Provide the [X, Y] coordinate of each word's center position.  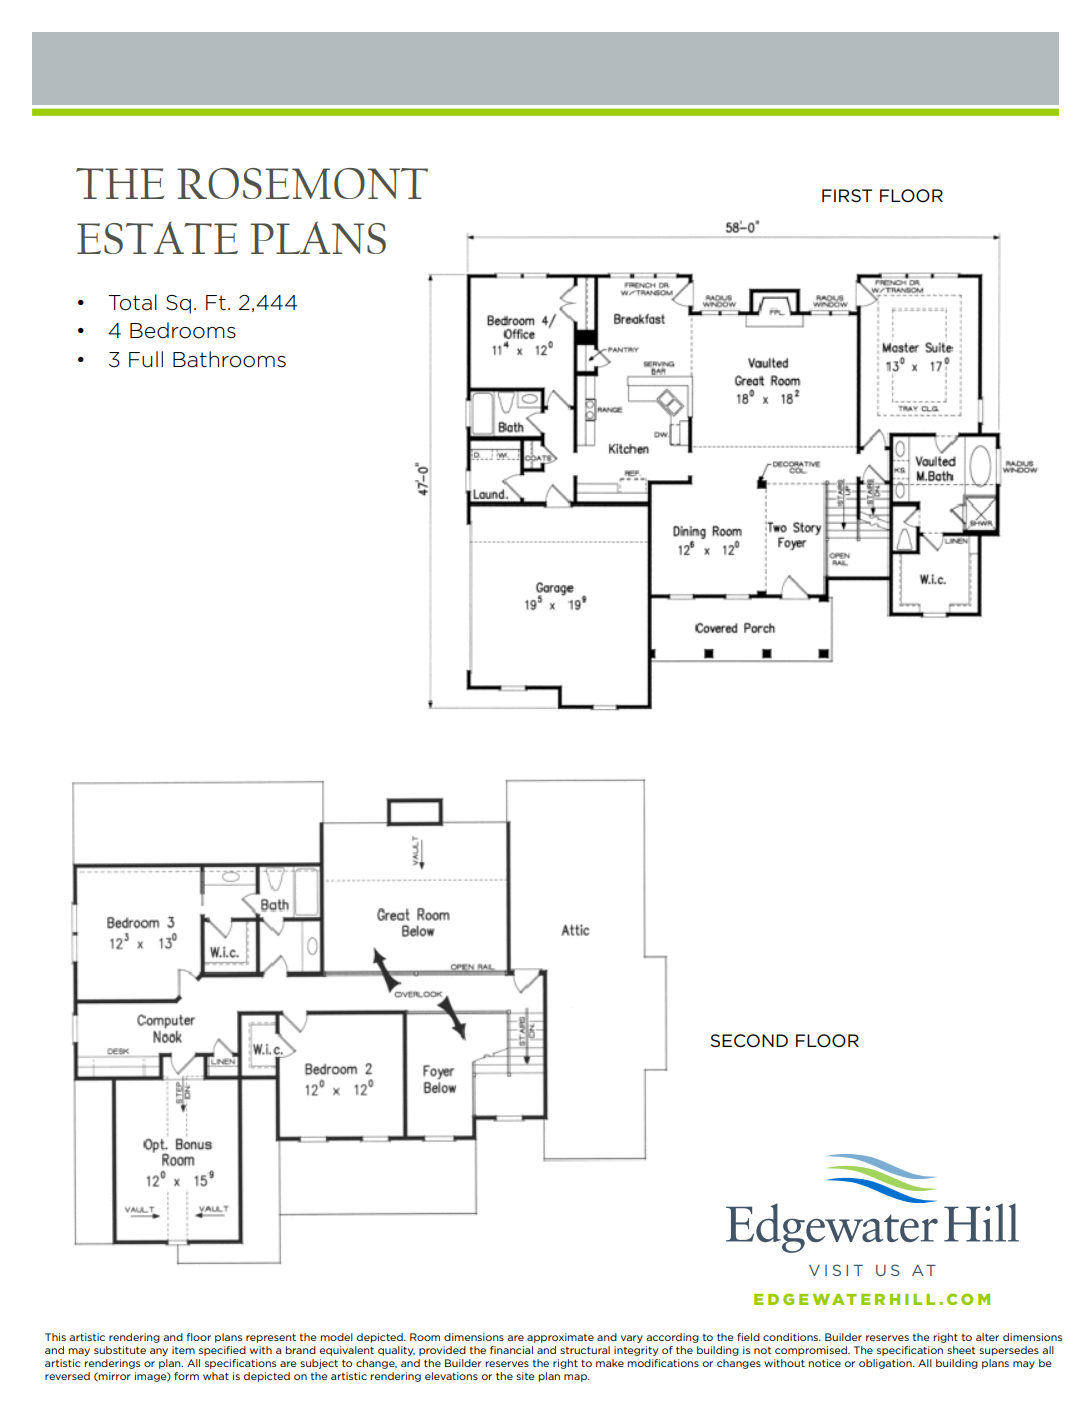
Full [146, 359]
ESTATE [157, 237]
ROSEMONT [302, 183]
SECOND [749, 1041]
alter [987, 1337]
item [183, 1350]
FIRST [847, 195]
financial [511, 1350]
